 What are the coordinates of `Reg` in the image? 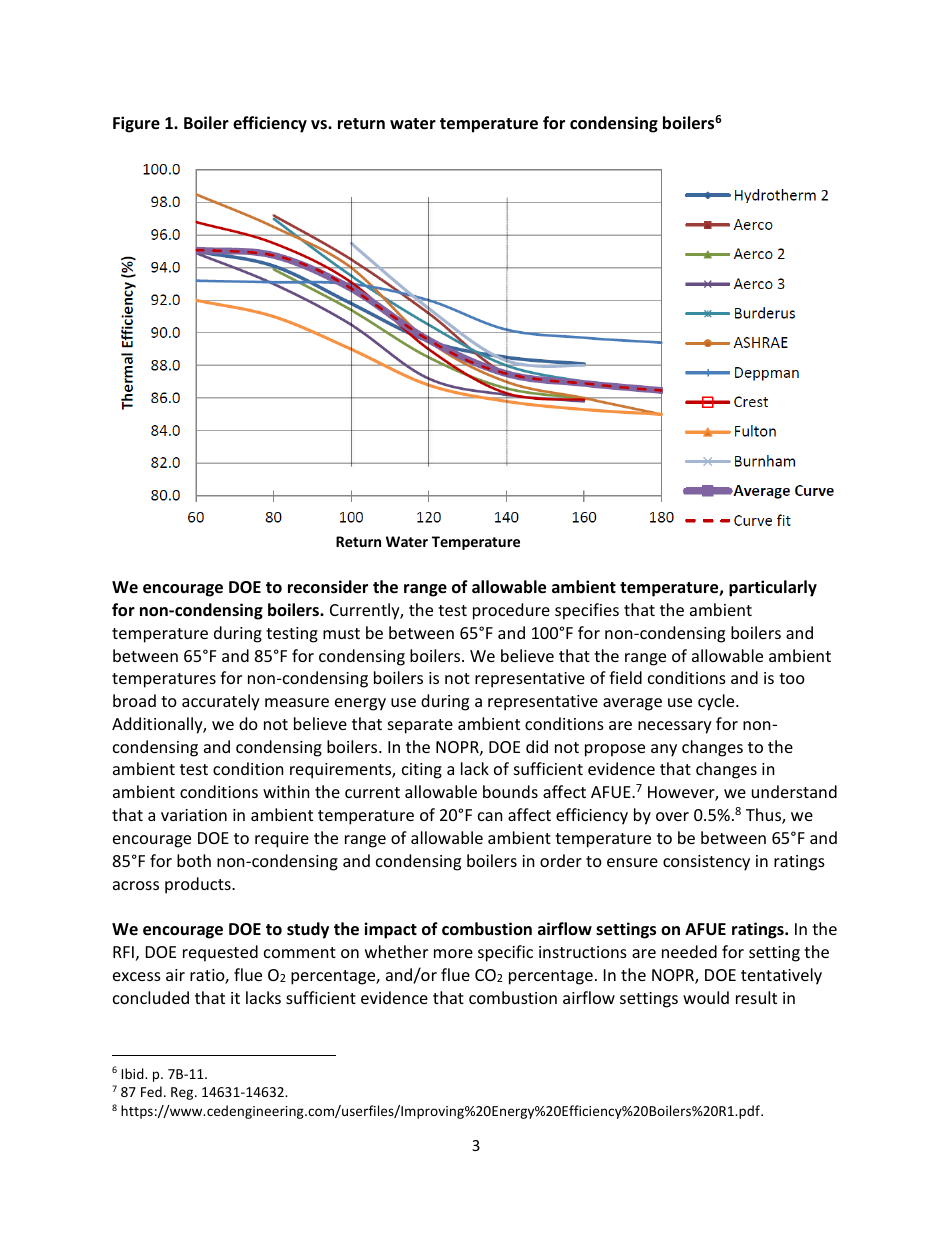 It's located at (183, 1093).
